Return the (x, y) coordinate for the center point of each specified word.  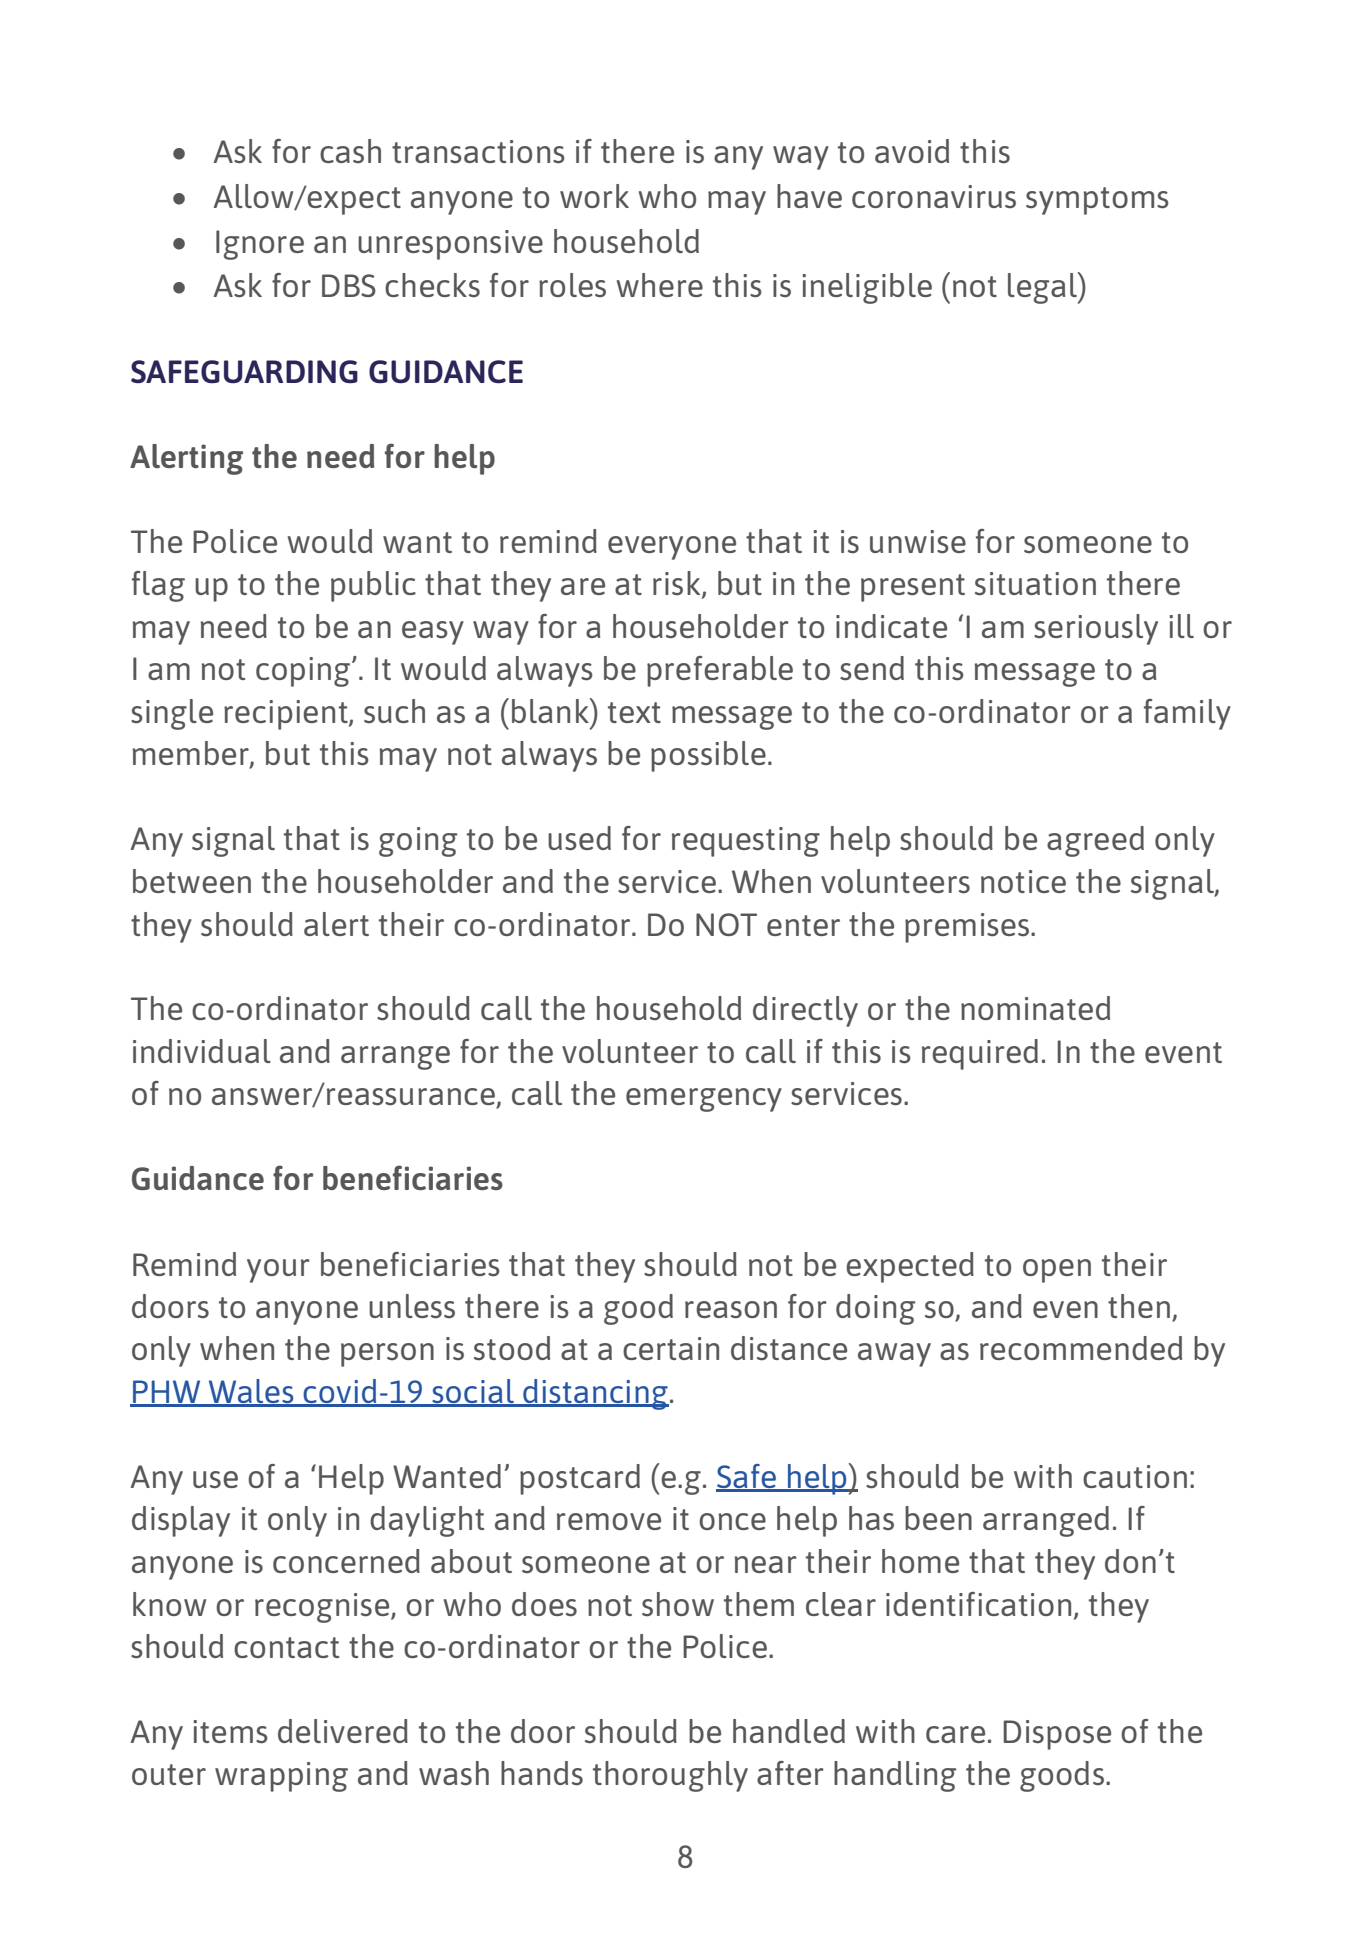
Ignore (260, 245)
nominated (1035, 1008)
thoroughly (670, 1776)
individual (202, 1051)
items (230, 1732)
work (594, 196)
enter (803, 925)
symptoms (1097, 201)
